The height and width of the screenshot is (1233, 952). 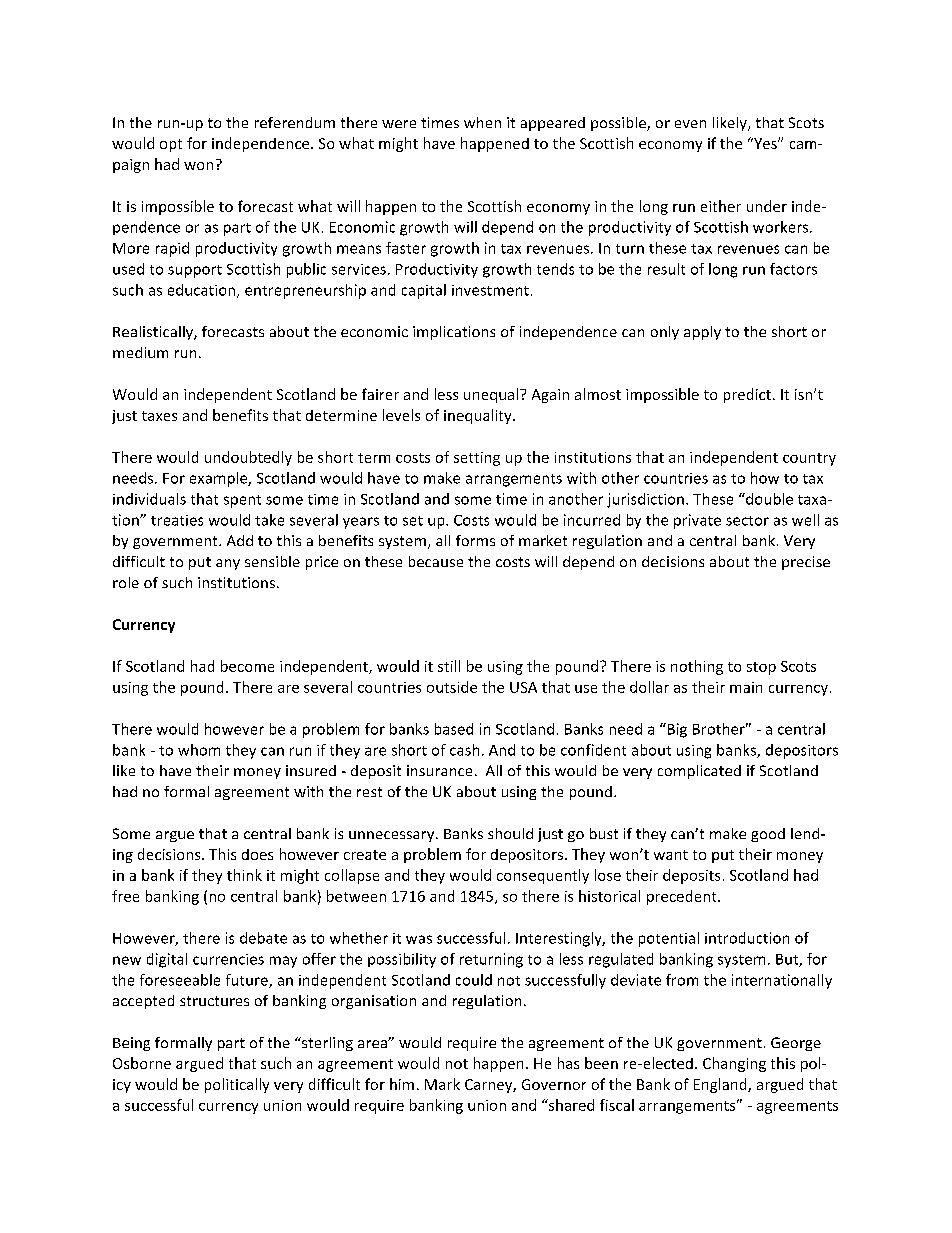 I want to click on any, so click(x=228, y=564).
